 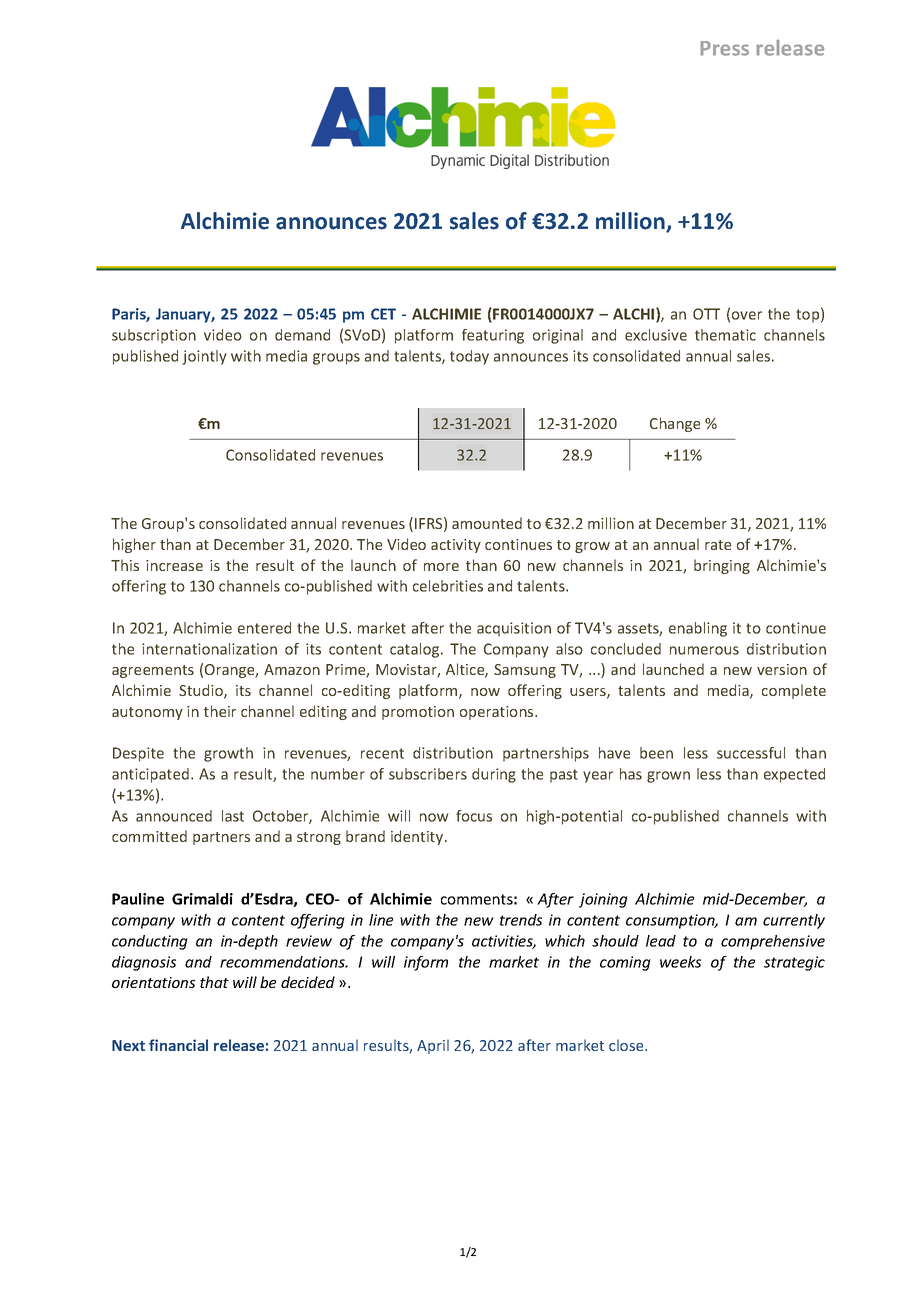 I want to click on Change, so click(x=675, y=424).
